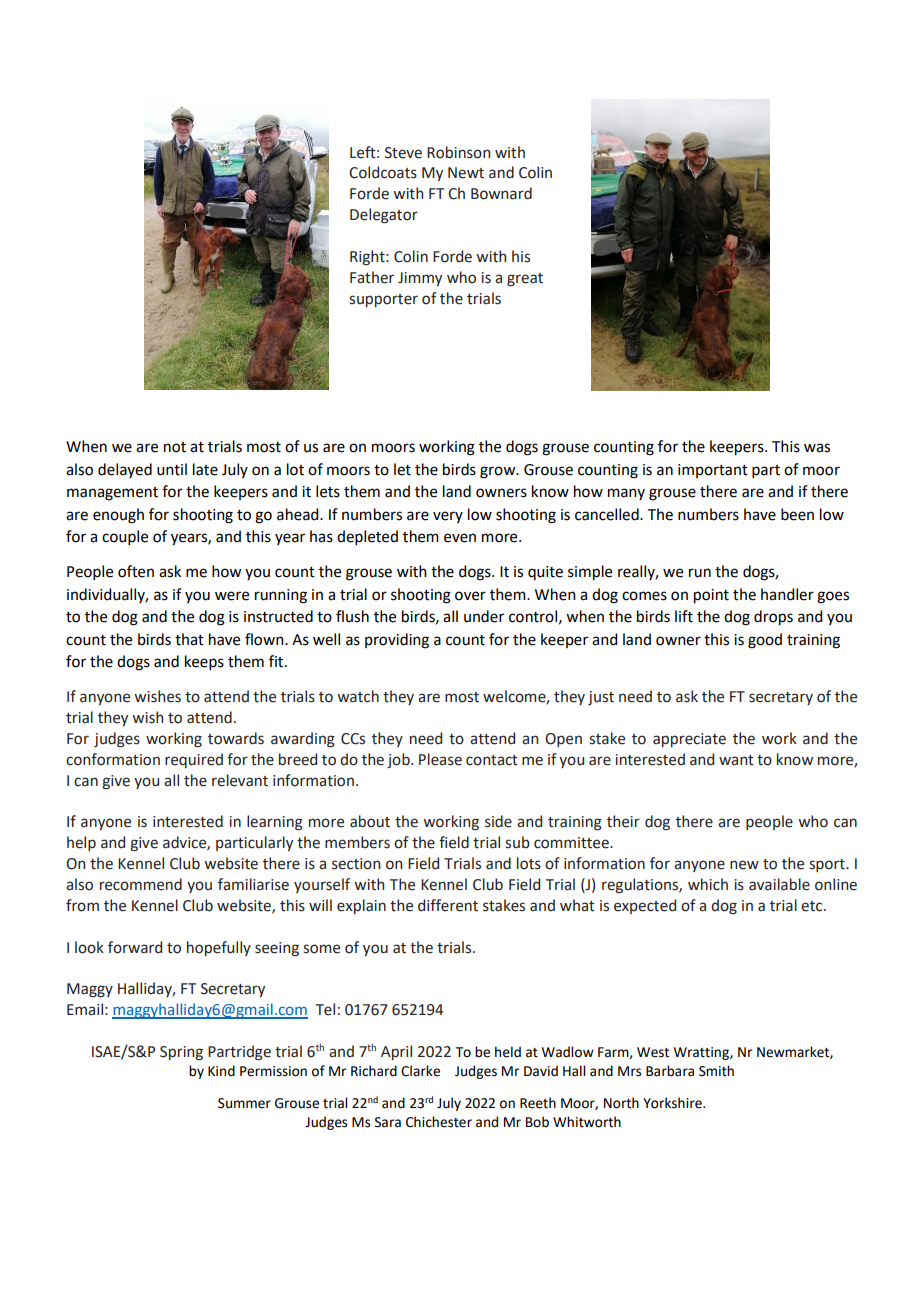  Describe the element at coordinates (499, 472) in the screenshot. I see `grow` at that location.
